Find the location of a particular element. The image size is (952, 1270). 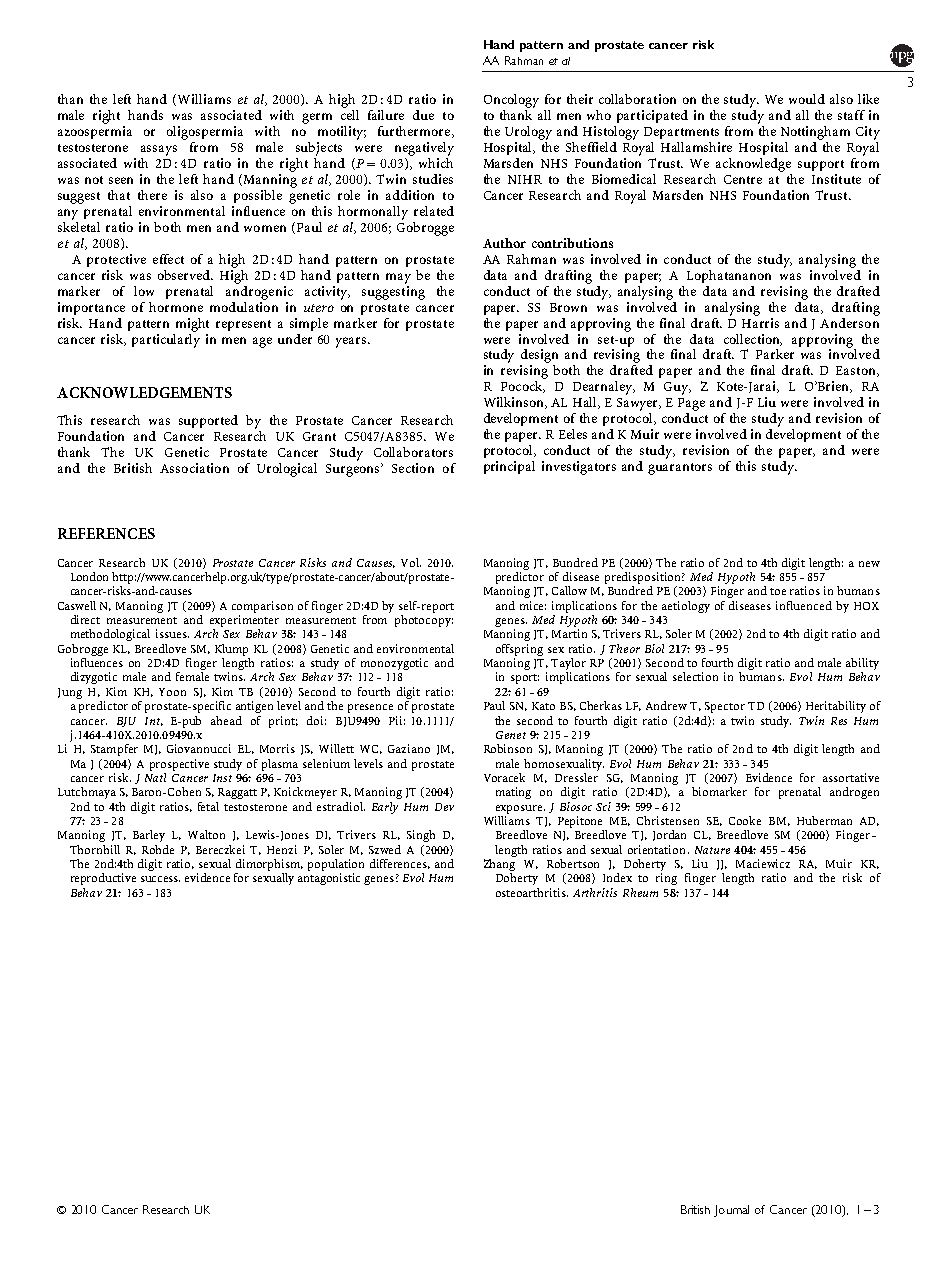

reproductive is located at coordinates (103, 879).
